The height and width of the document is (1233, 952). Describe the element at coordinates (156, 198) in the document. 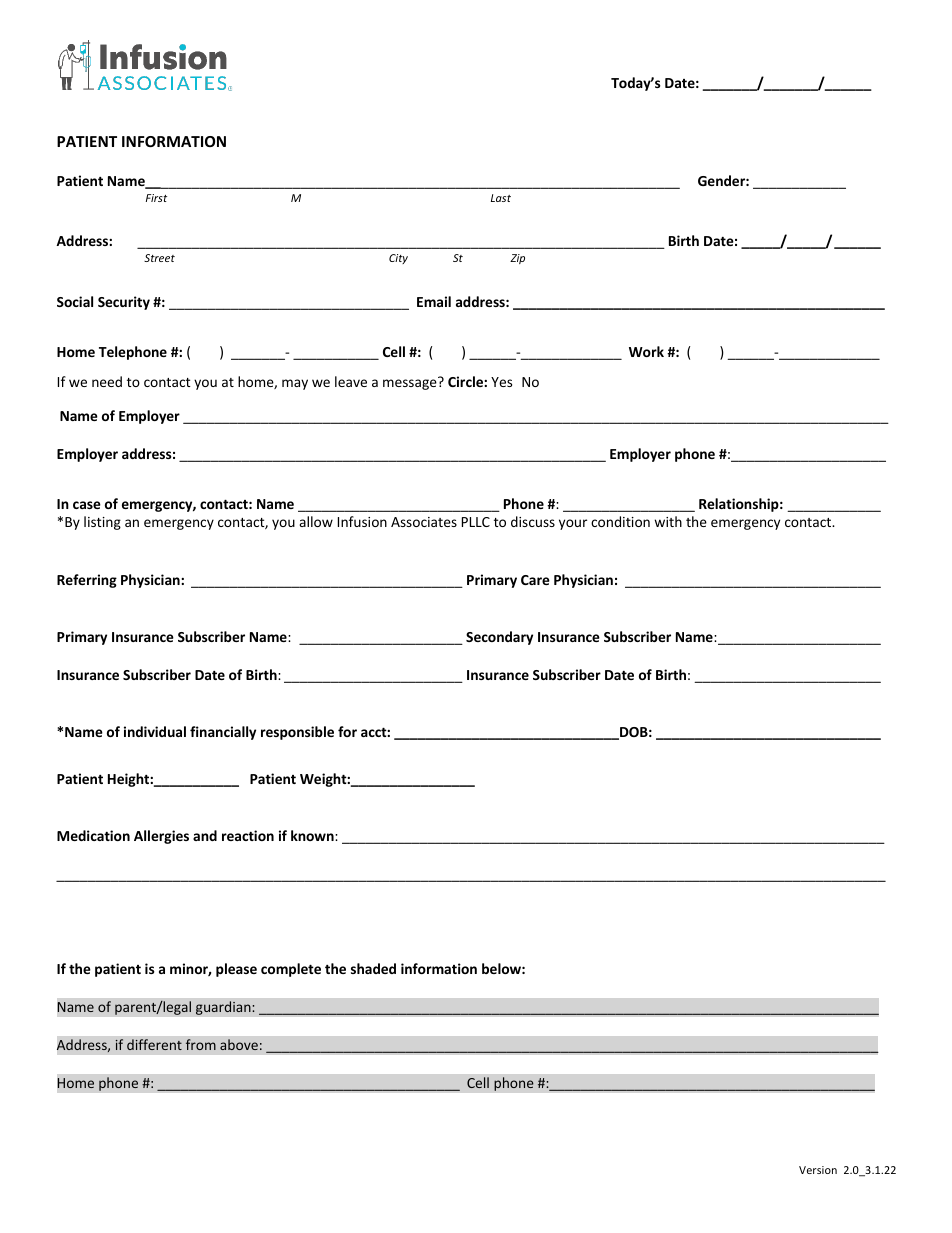

I see `First` at that location.
